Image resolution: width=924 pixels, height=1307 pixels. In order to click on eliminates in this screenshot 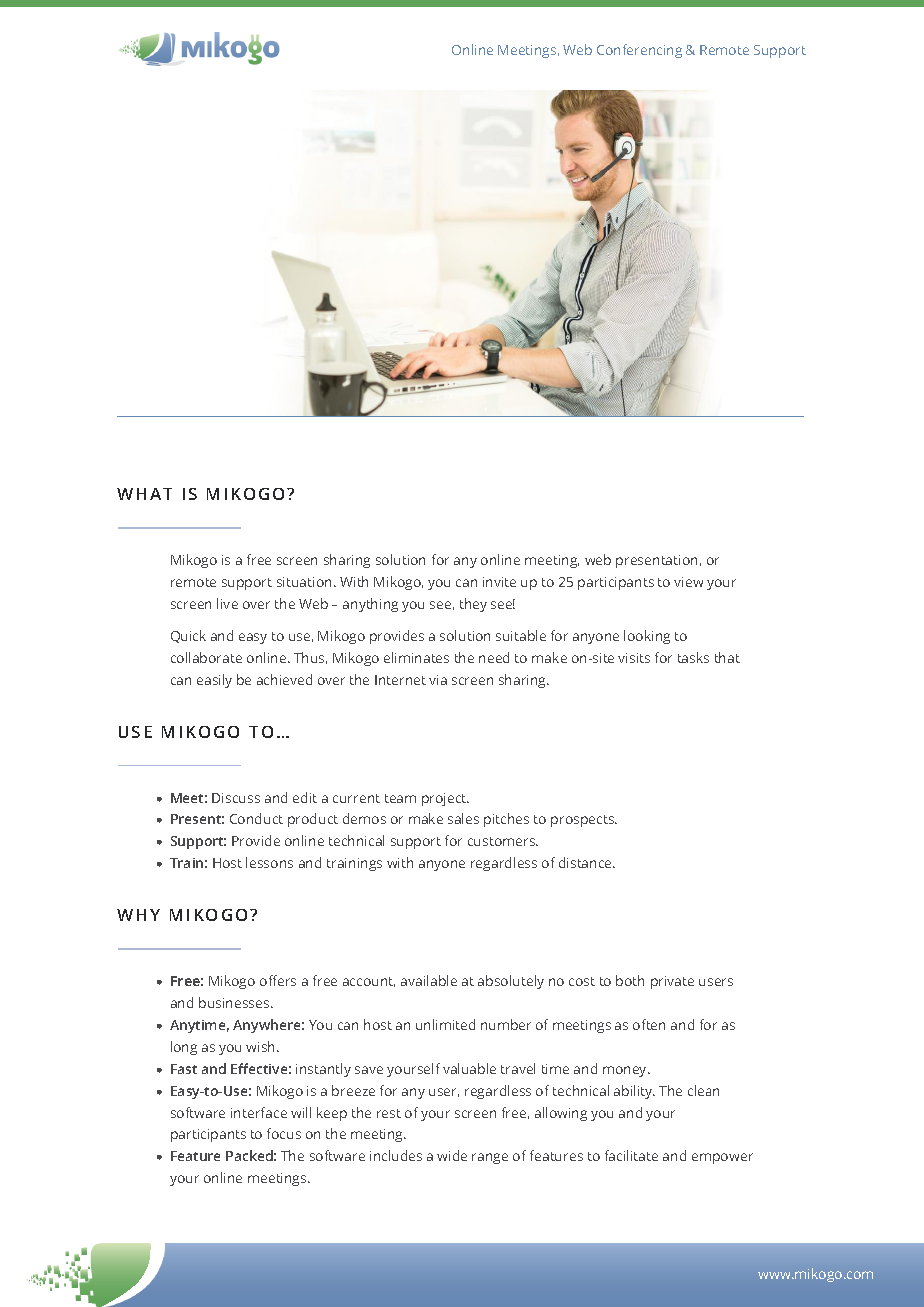, I will do `click(416, 657)`.
